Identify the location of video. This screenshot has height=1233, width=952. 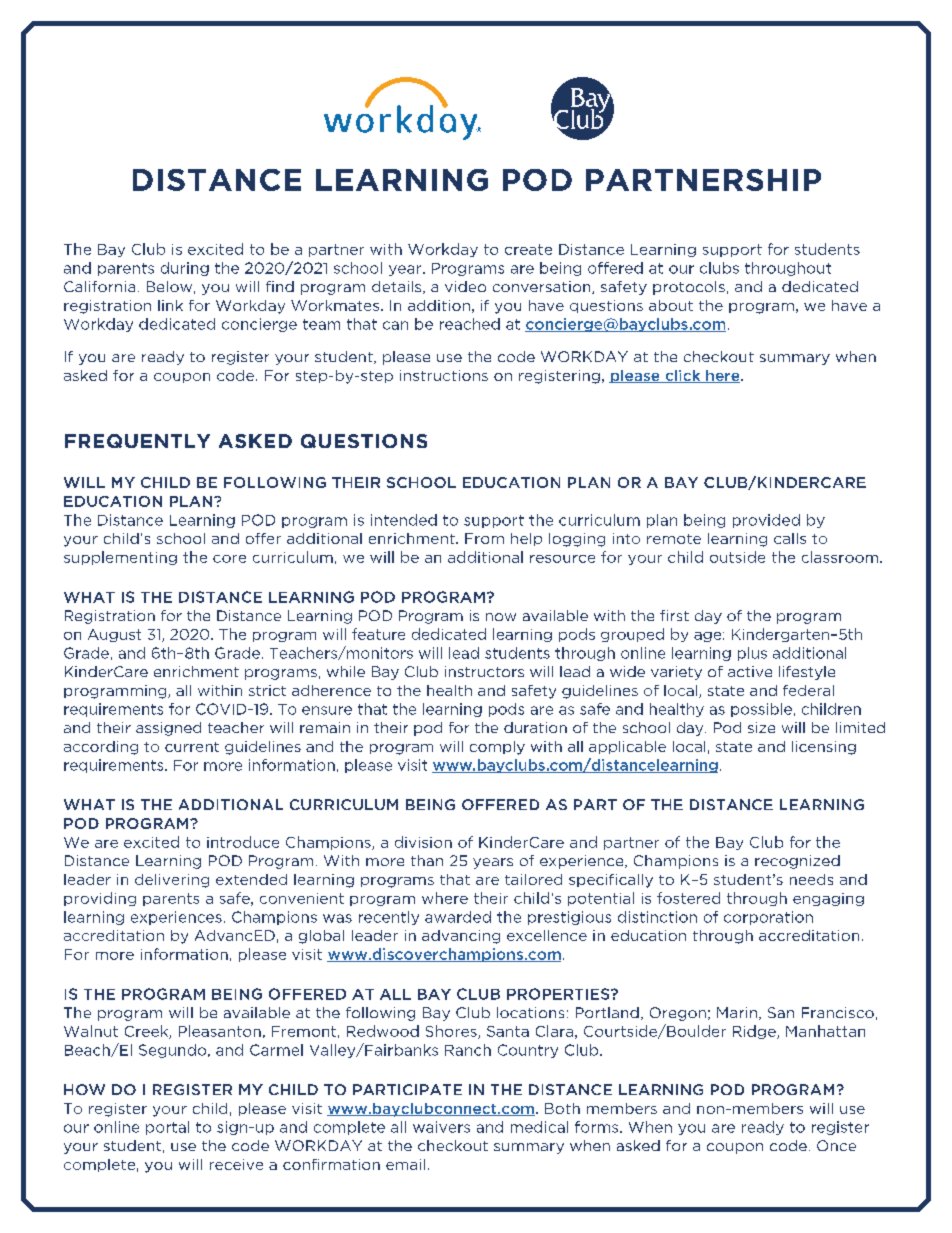
(465, 286).
